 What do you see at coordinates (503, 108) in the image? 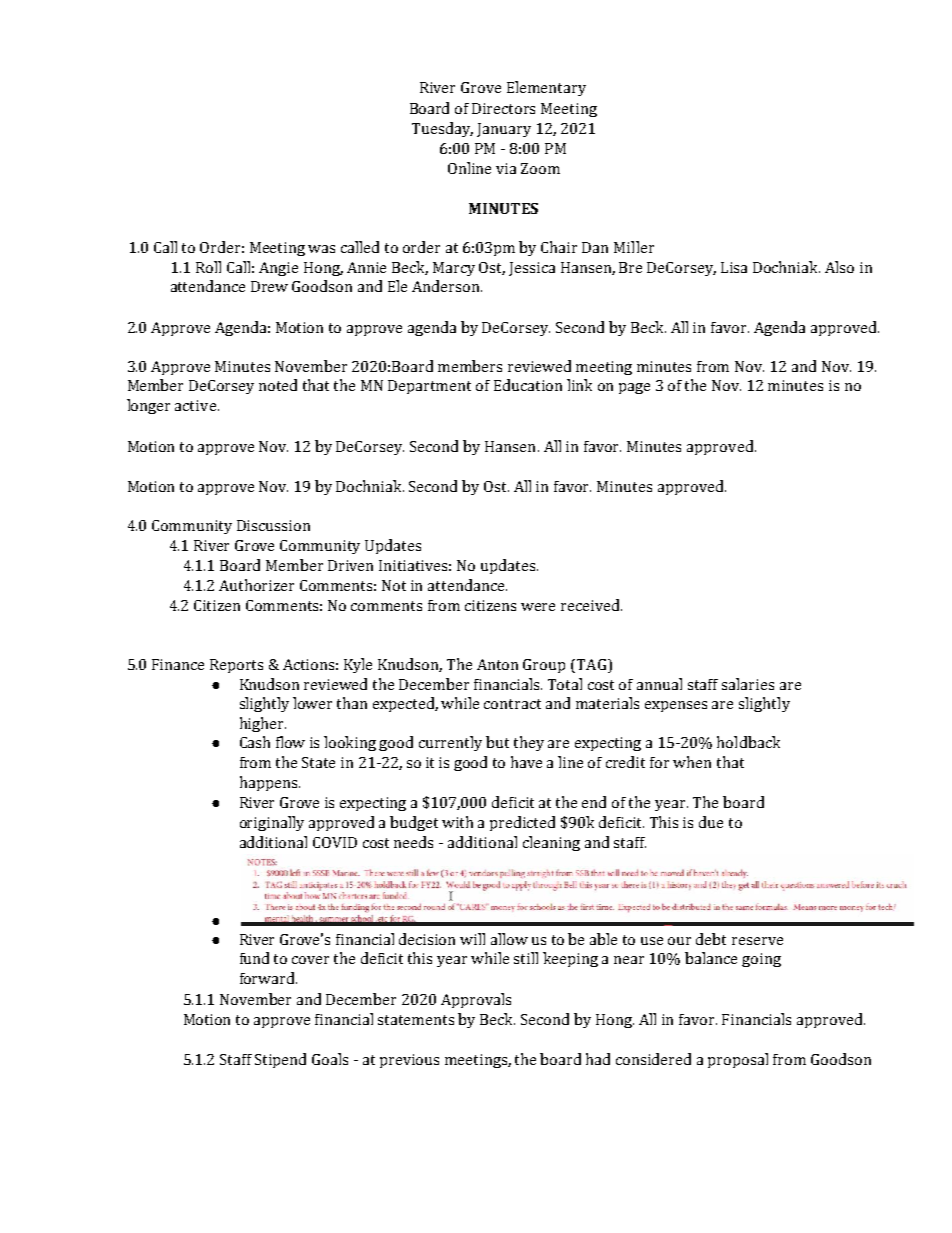
I see `Directors` at bounding box center [503, 108].
